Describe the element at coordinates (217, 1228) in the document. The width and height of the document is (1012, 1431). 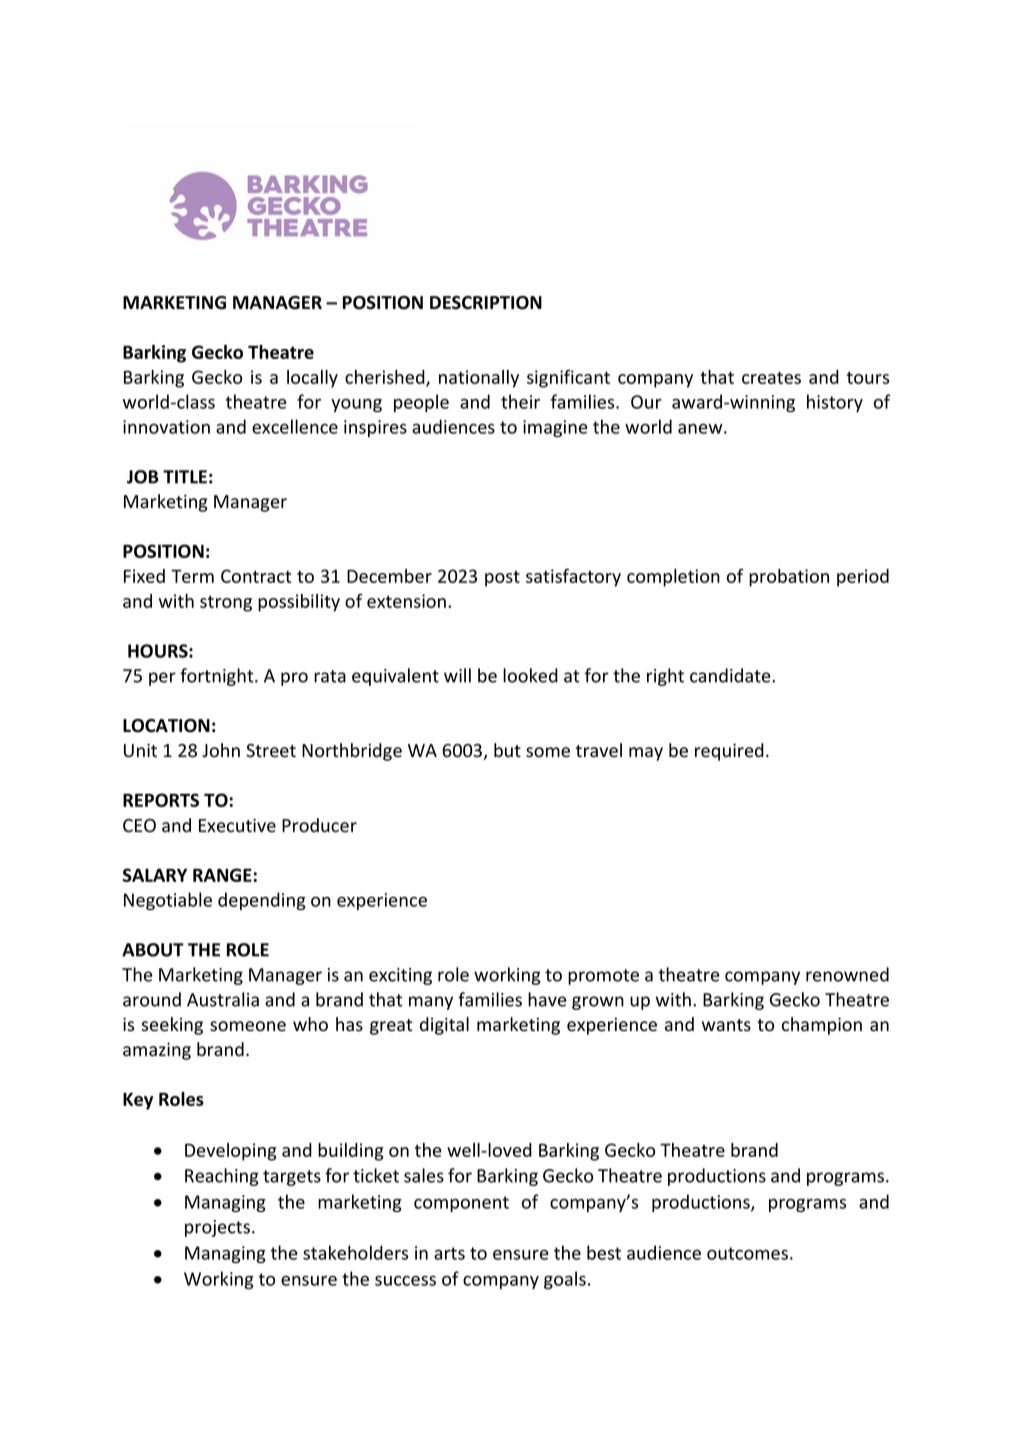
I see `projects` at that location.
